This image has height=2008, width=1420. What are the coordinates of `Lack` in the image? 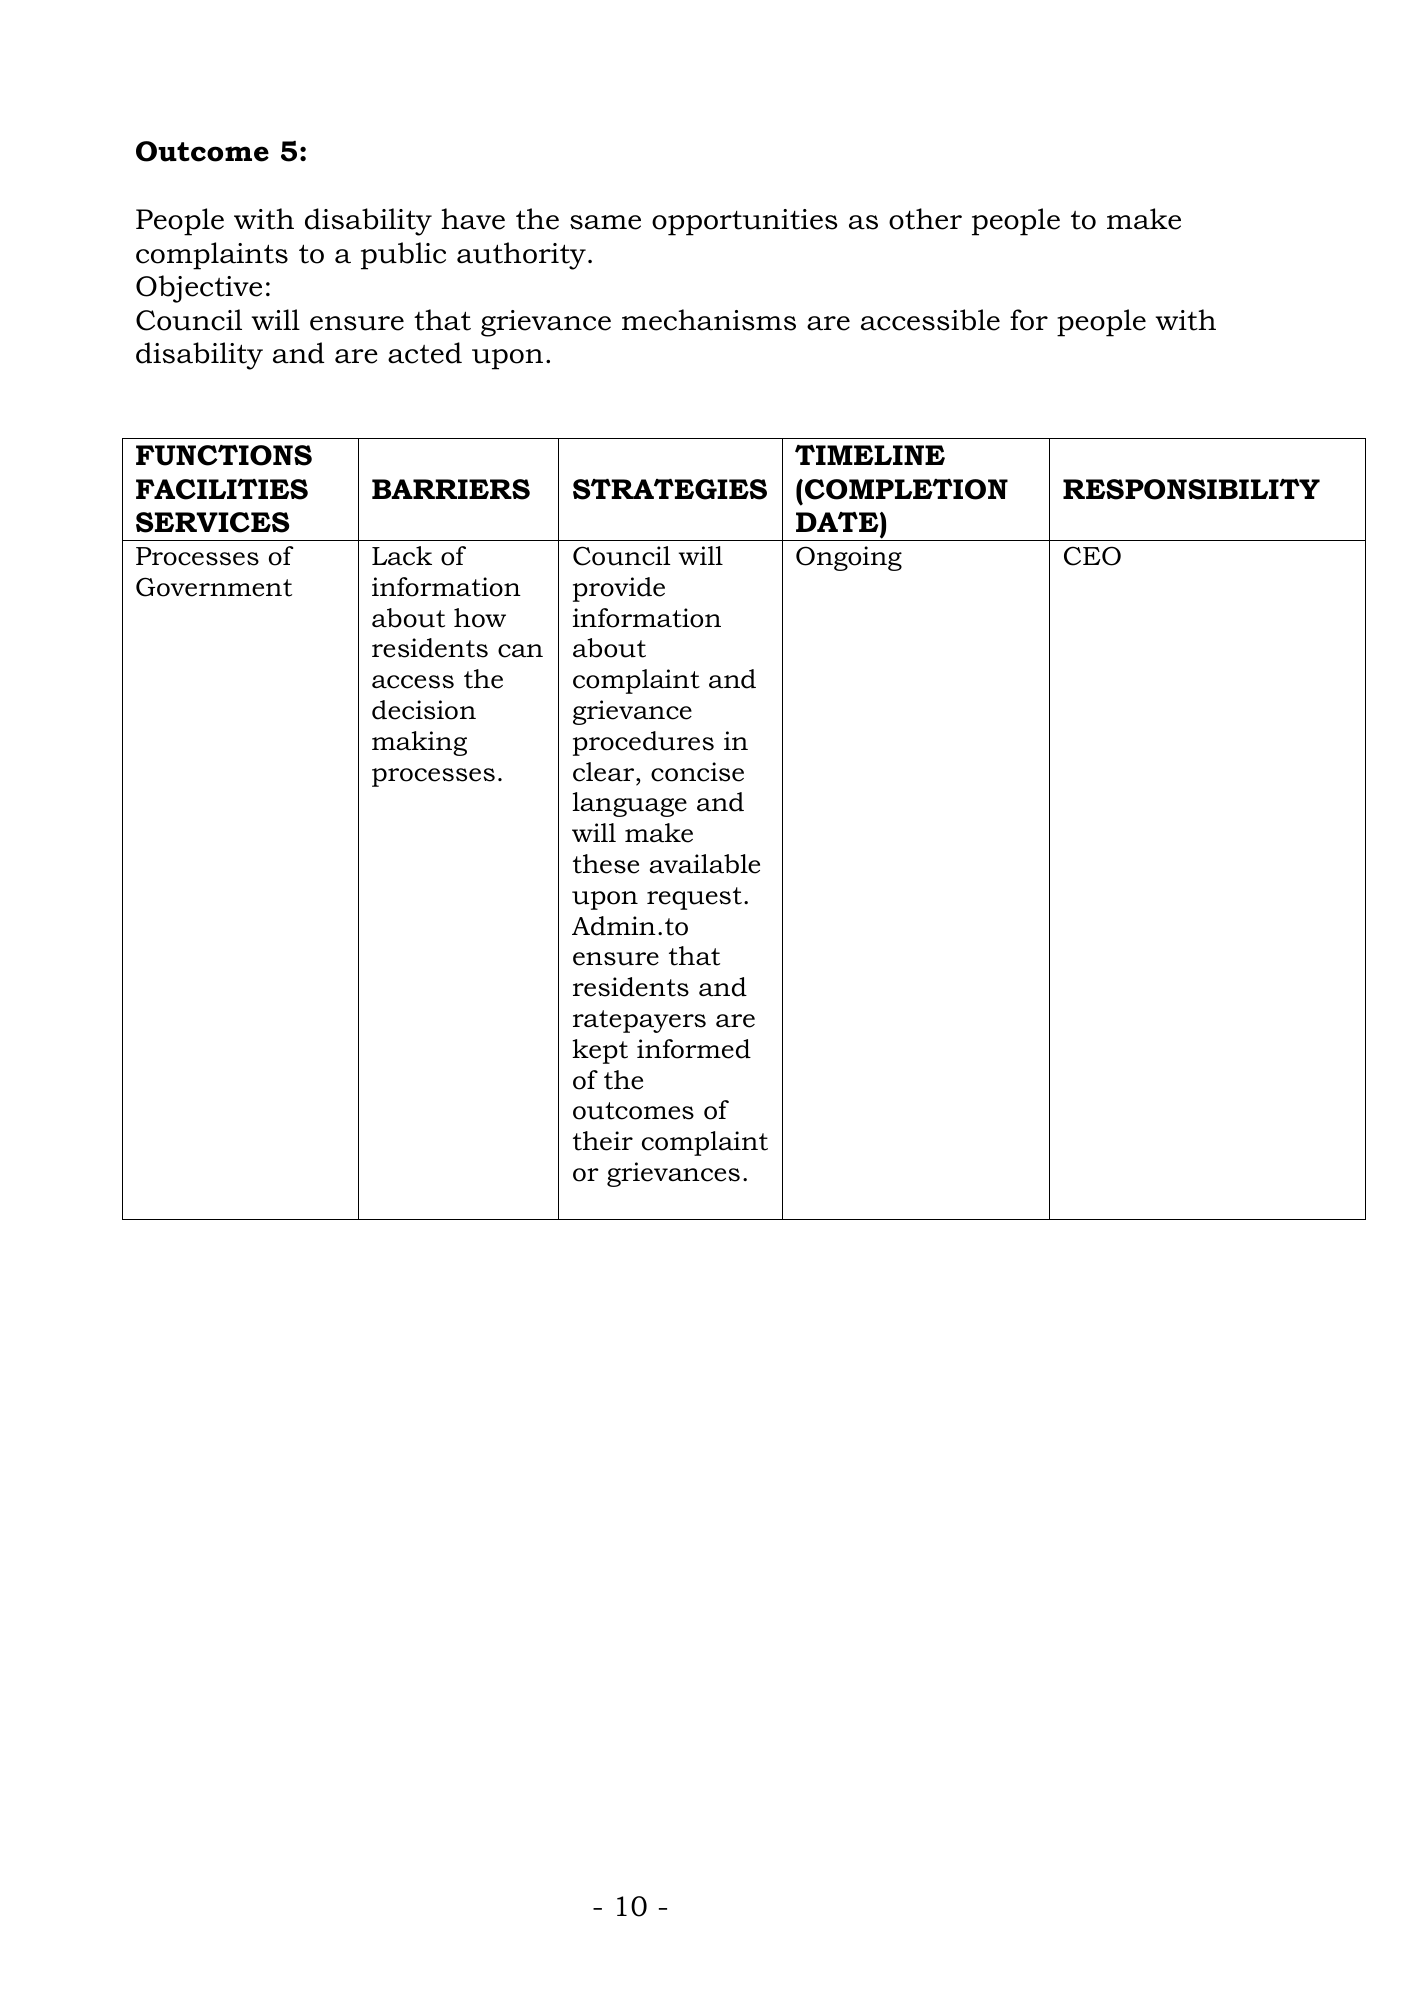 It's located at (402, 556).
